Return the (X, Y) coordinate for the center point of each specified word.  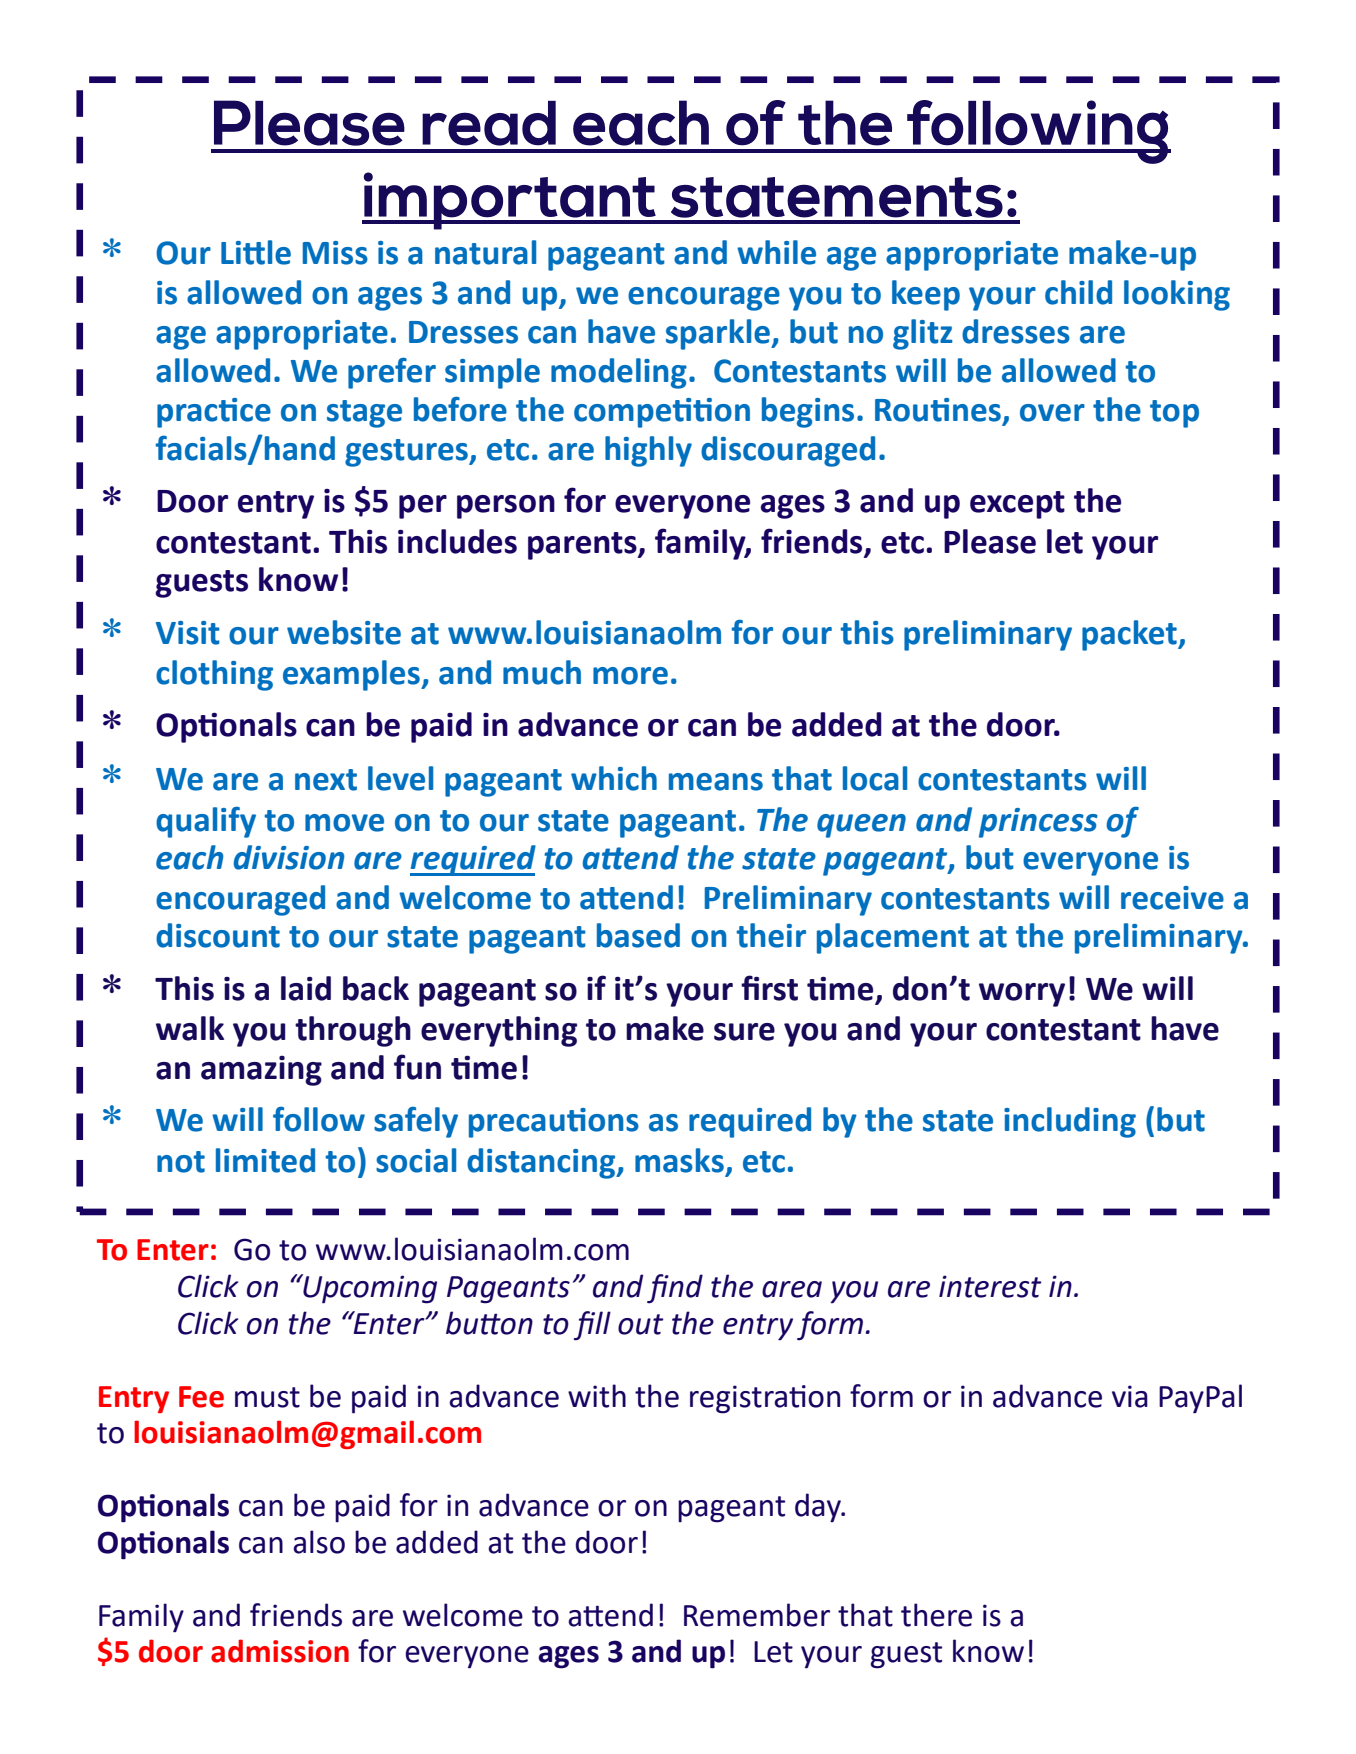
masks (679, 1160)
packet (1130, 635)
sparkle (719, 334)
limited (265, 1160)
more (630, 676)
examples (352, 675)
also (319, 1542)
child (1078, 292)
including (1070, 1122)
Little (256, 252)
